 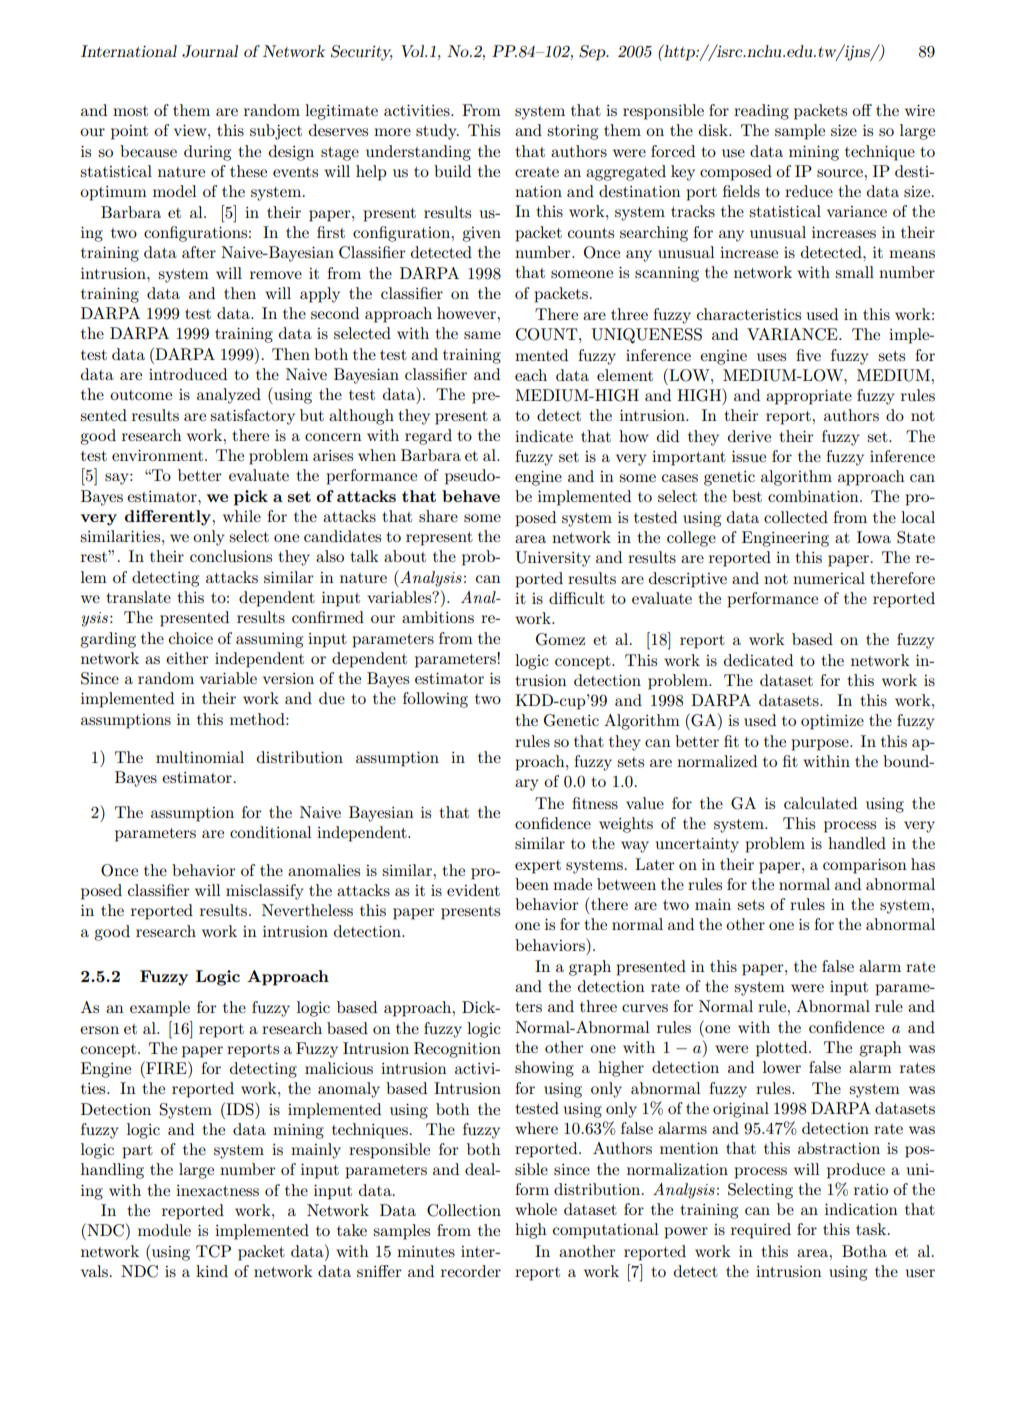 What do you see at coordinates (572, 132) in the screenshot?
I see `storing` at bounding box center [572, 132].
